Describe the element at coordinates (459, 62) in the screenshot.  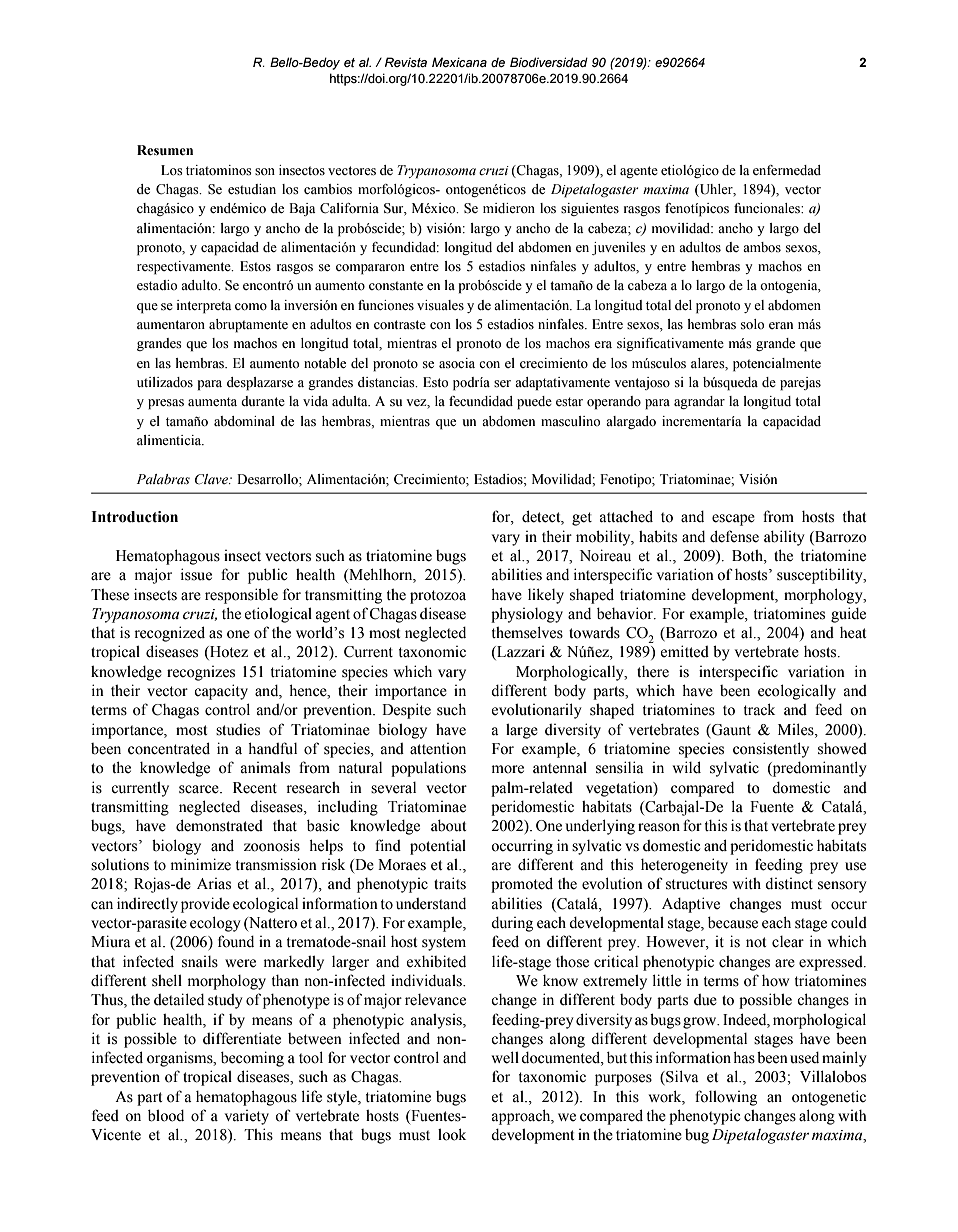
I see `Mexicana` at that location.
